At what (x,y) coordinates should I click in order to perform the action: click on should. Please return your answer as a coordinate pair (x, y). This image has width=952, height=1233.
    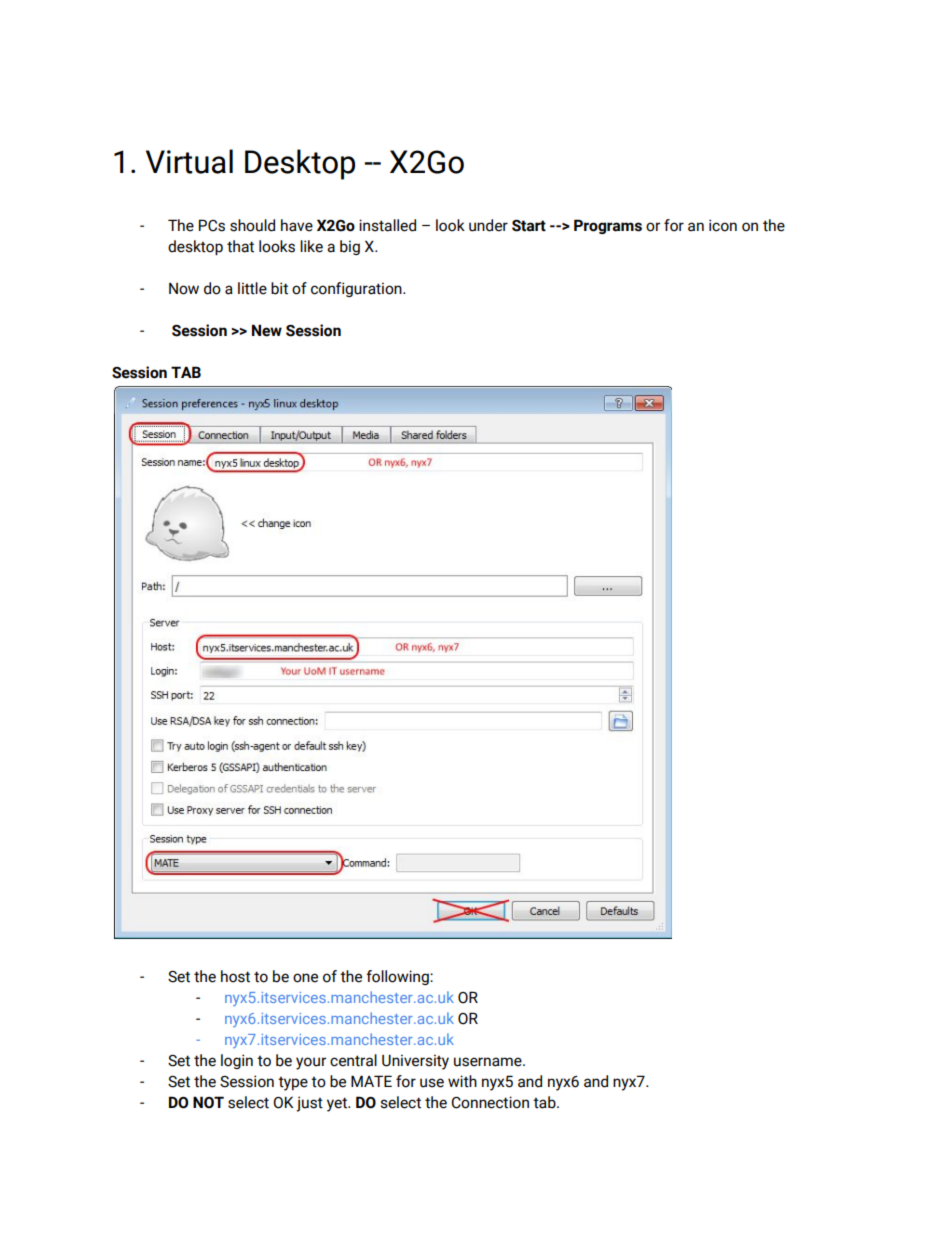
    Looking at the image, I should click on (252, 225).
